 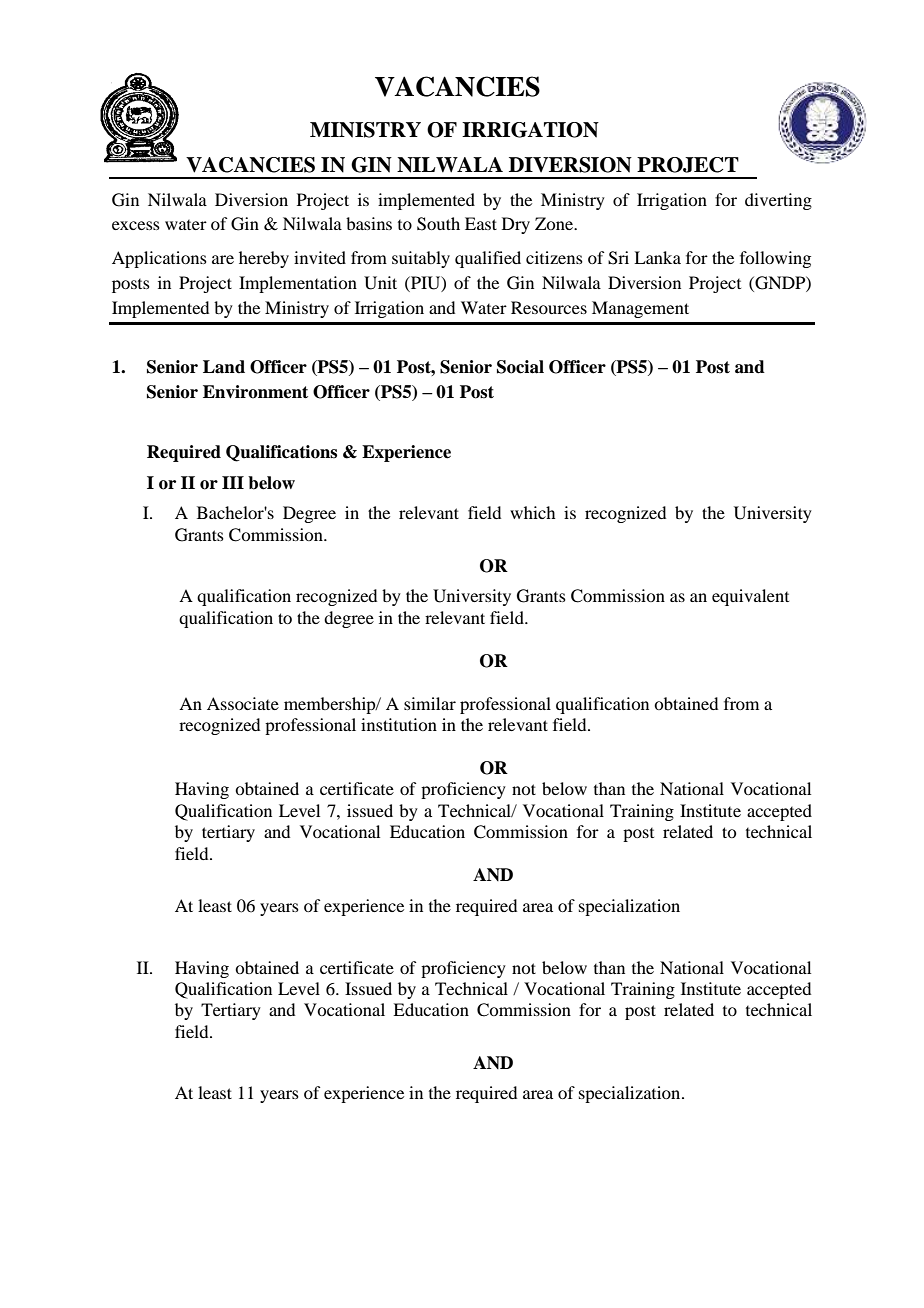 What do you see at coordinates (438, 224) in the document?
I see `South` at bounding box center [438, 224].
